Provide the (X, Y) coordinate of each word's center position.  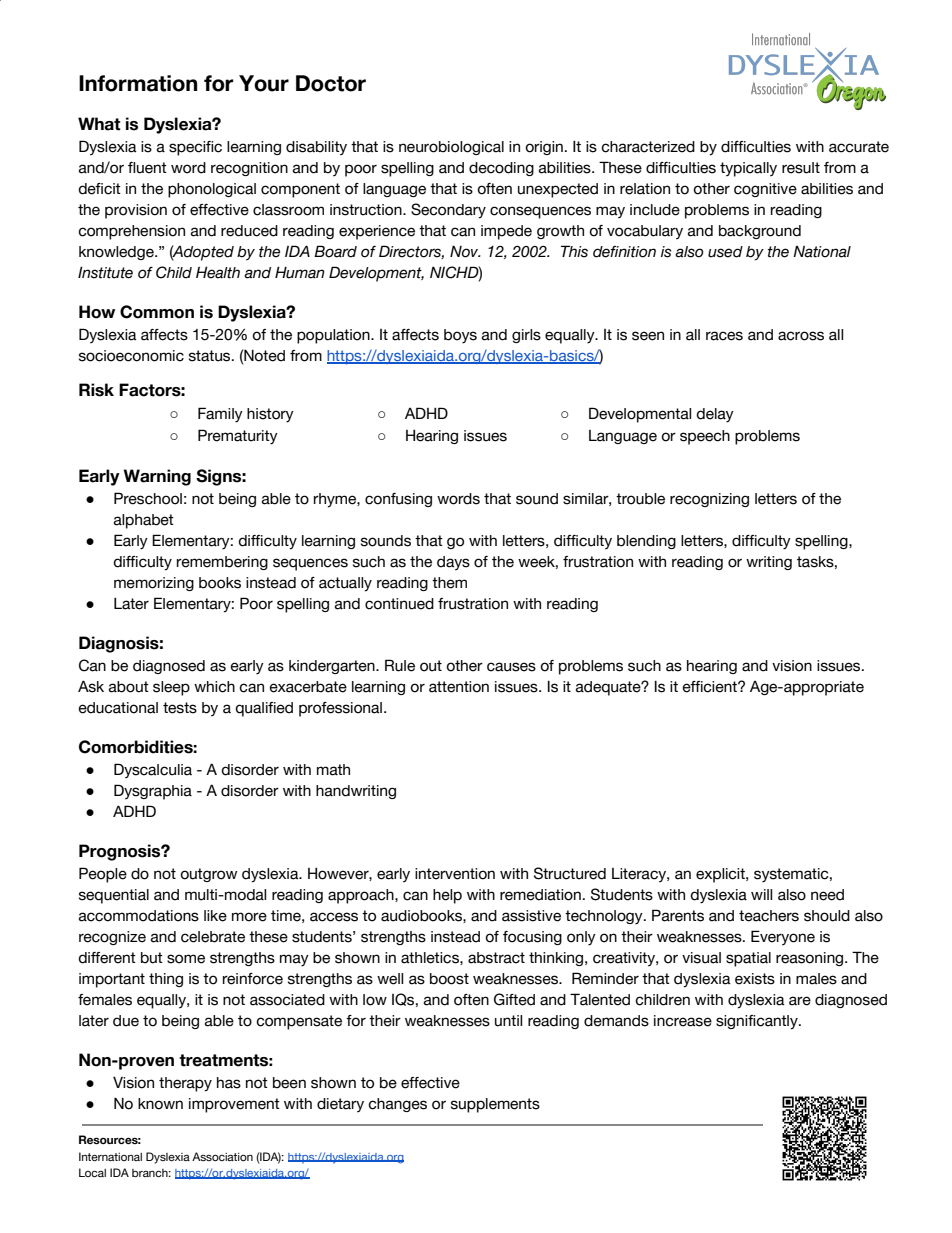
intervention (455, 874)
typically (748, 169)
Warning (157, 477)
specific (195, 148)
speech (705, 437)
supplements (495, 1105)
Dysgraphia (153, 792)
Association (222, 1156)
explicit (721, 875)
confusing (398, 500)
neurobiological (451, 148)
